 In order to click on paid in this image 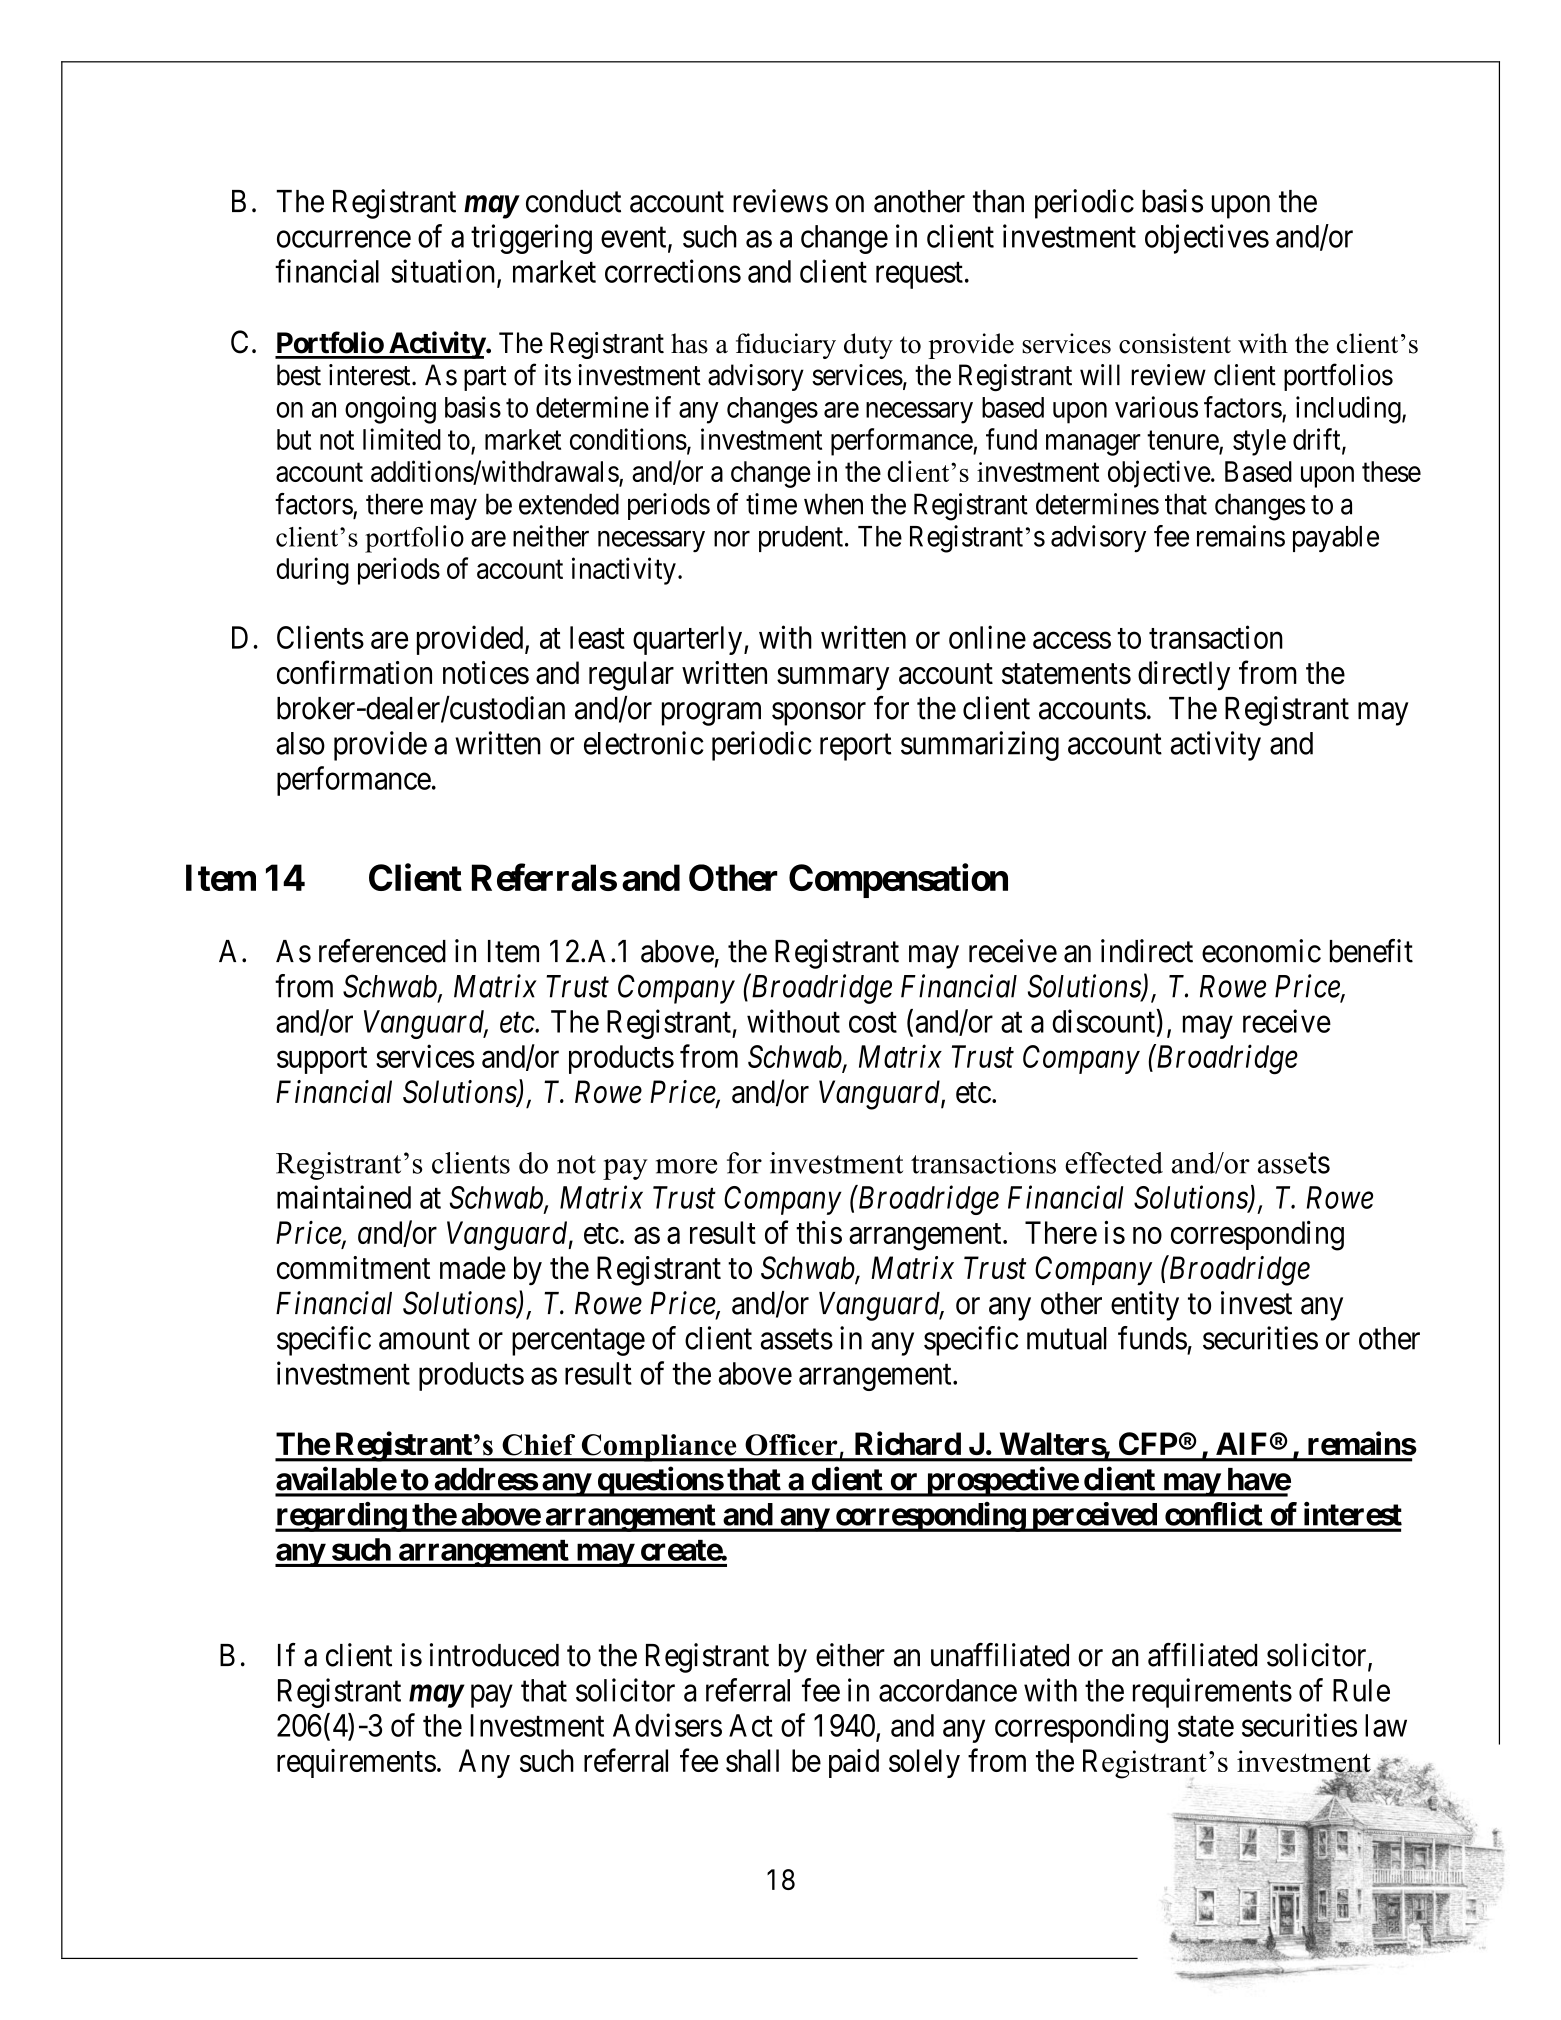, I will do `click(854, 1763)`.
